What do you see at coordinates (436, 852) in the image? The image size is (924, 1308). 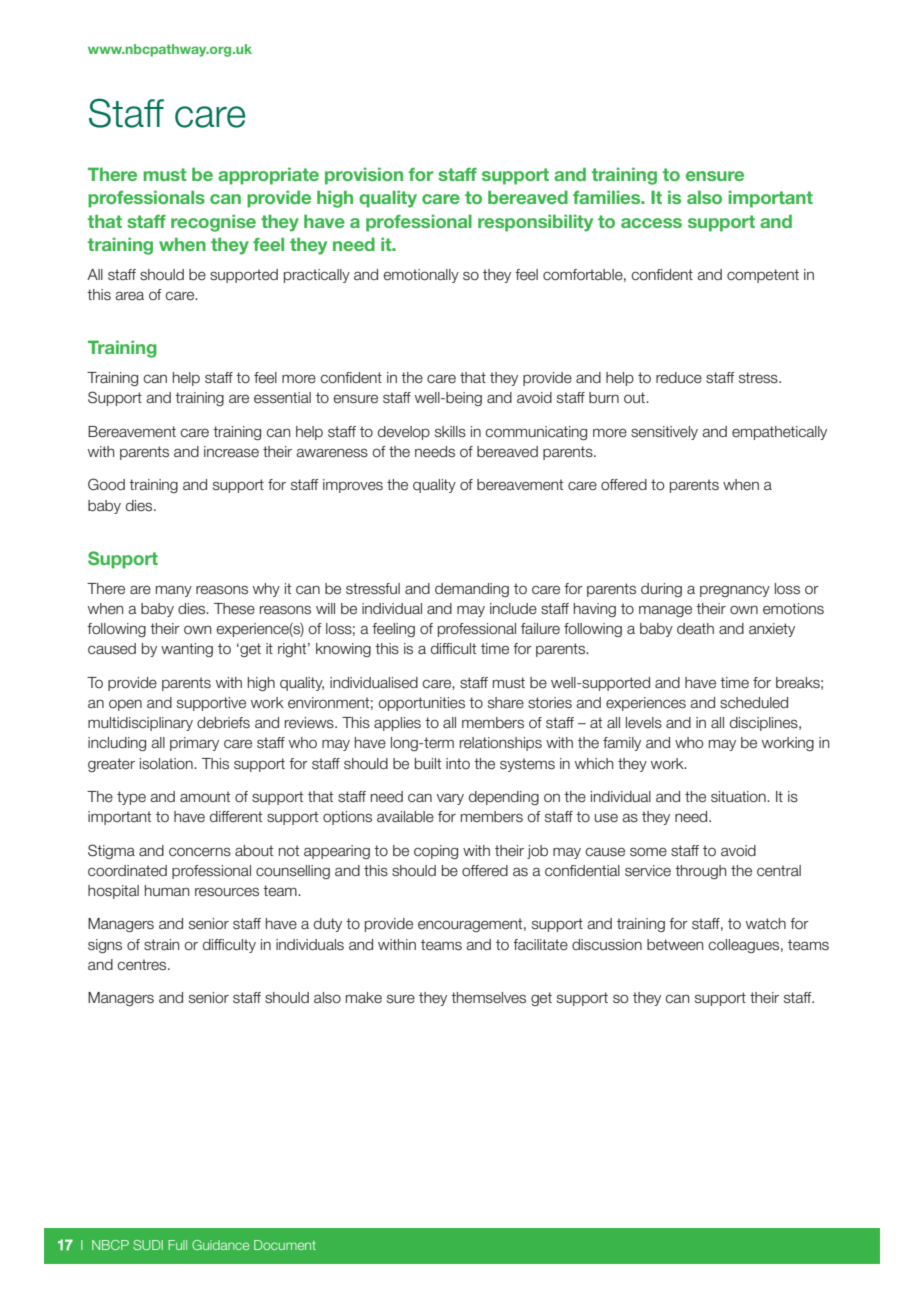 I see `coping` at bounding box center [436, 852].
